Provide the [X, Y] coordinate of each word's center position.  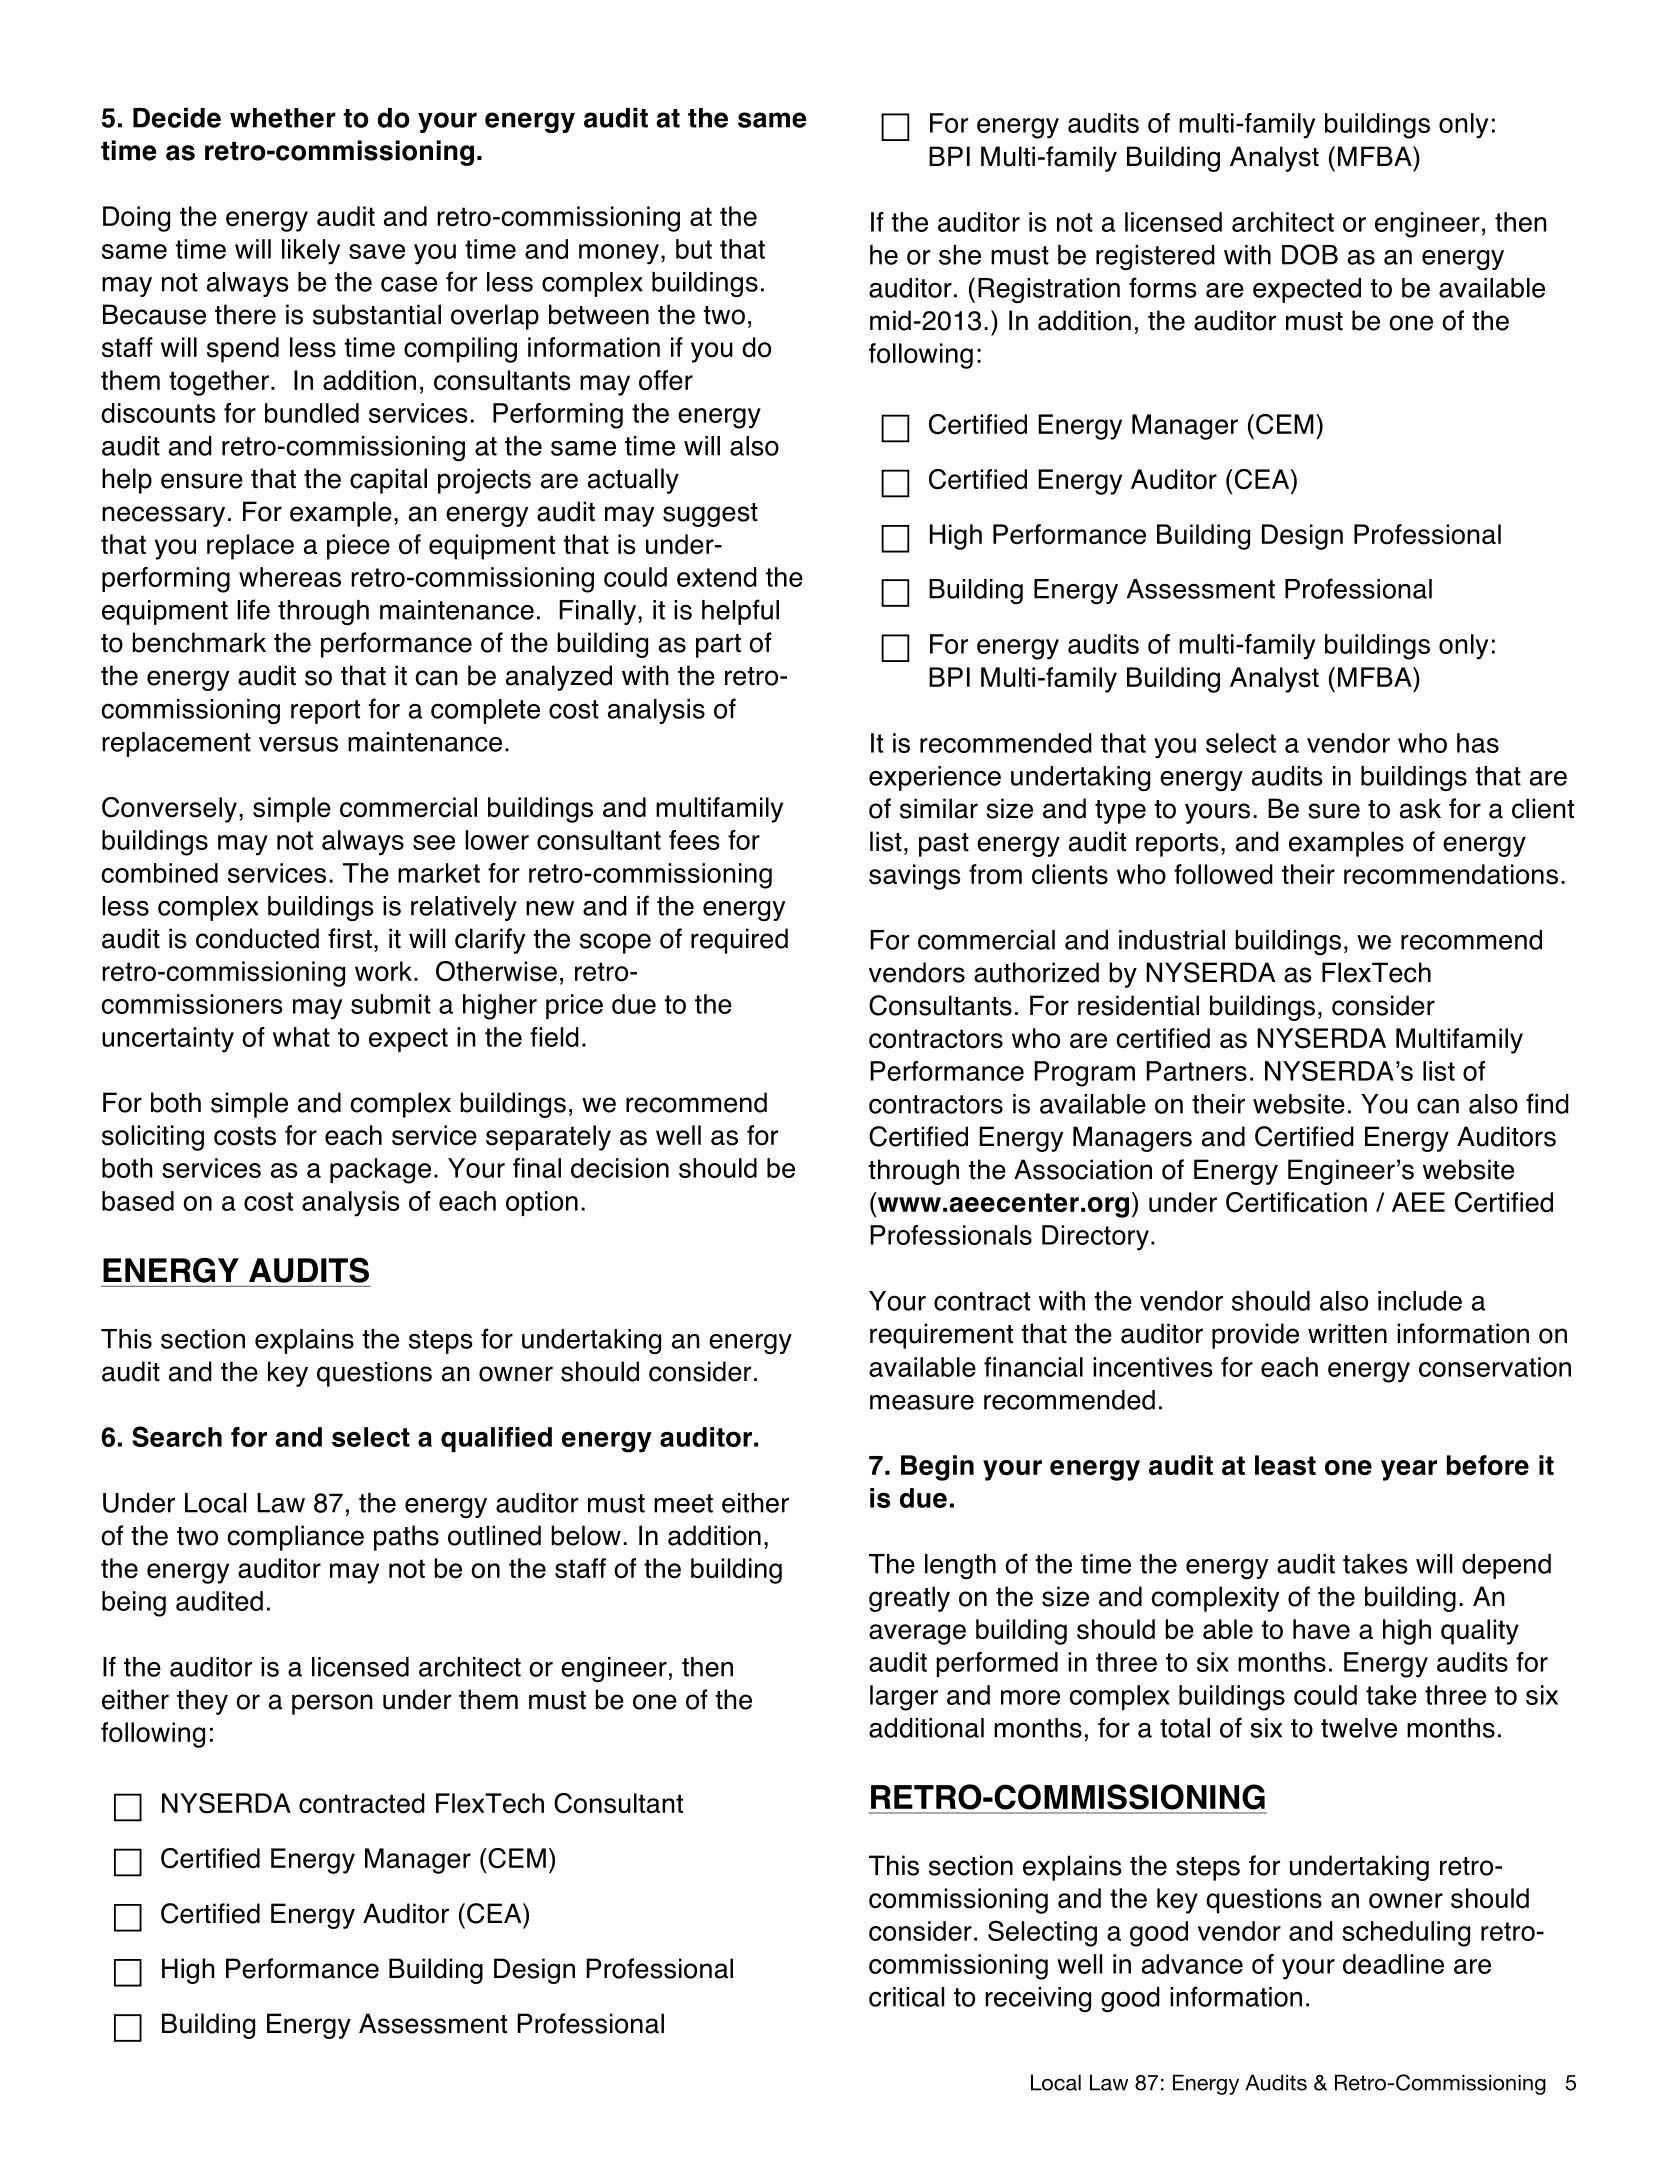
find [1547, 1103]
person [332, 1704]
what [301, 1037]
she [960, 255]
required [739, 941]
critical [906, 1997]
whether [283, 118]
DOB [1310, 254]
